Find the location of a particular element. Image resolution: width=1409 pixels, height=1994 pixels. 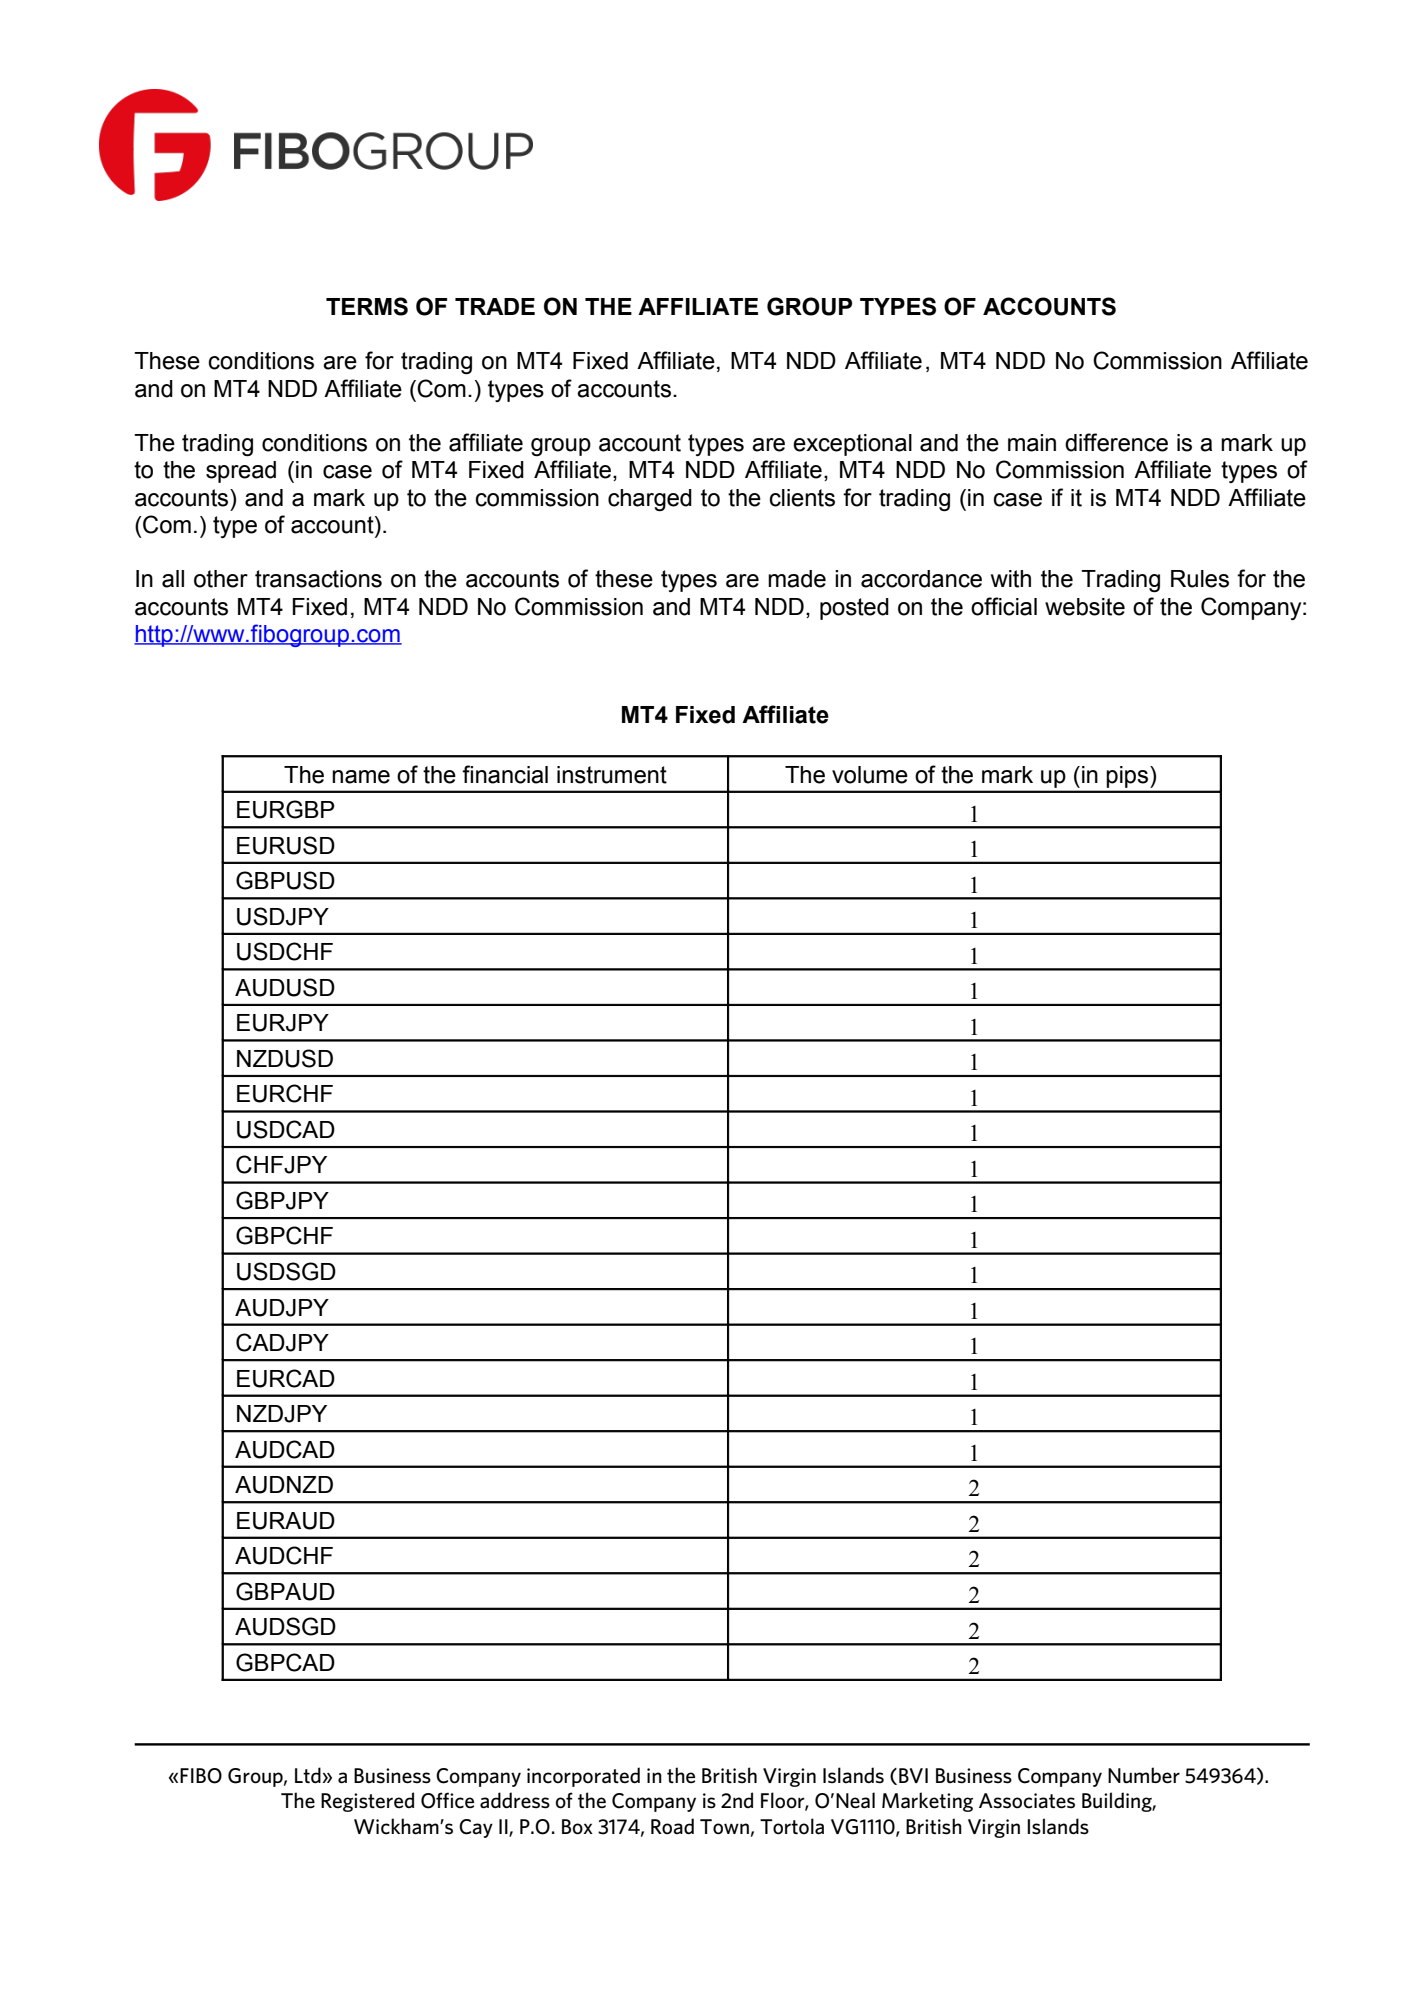

difference is located at coordinates (1116, 442).
